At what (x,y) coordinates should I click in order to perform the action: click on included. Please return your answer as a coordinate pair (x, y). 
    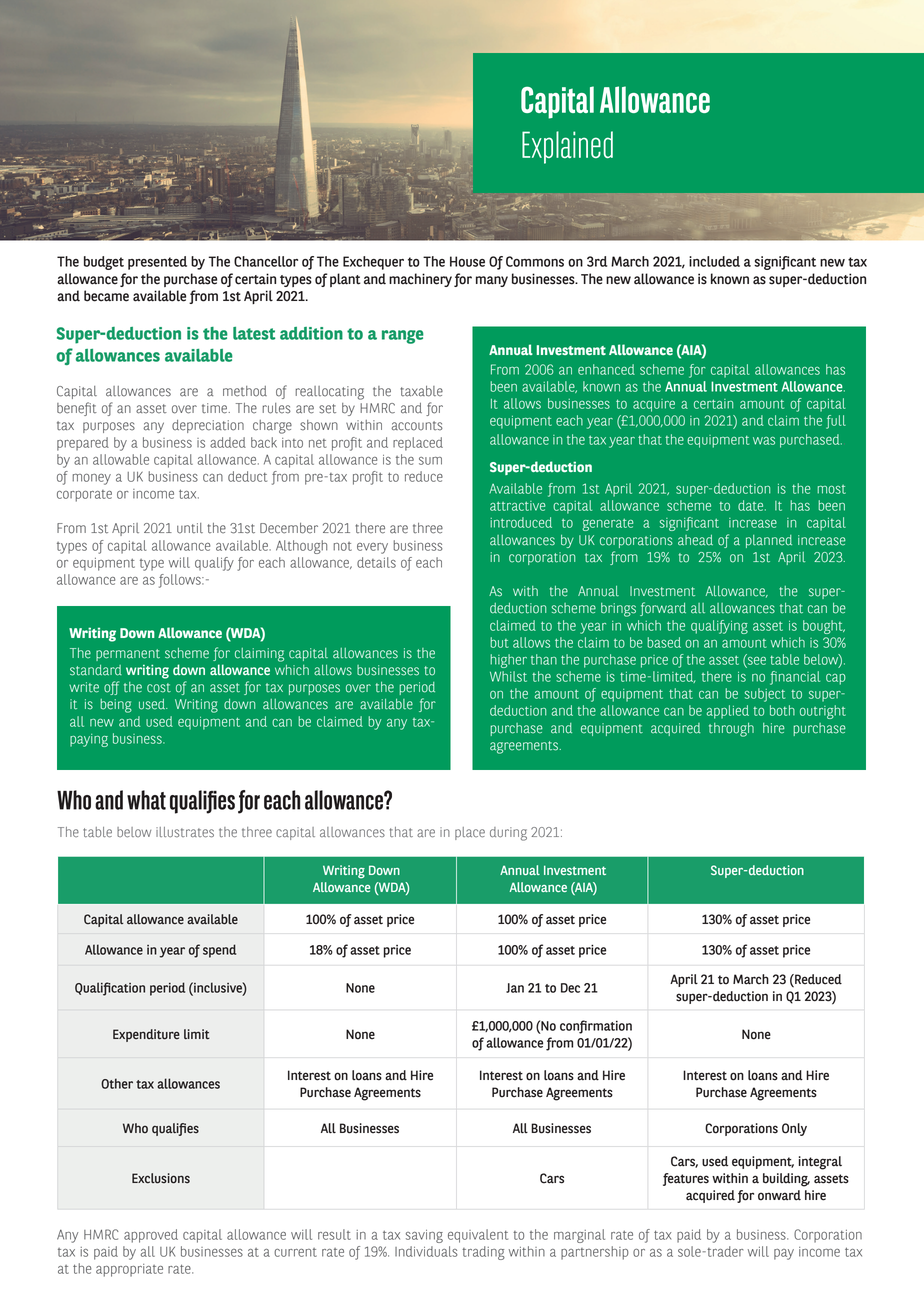
    Looking at the image, I should click on (714, 261).
